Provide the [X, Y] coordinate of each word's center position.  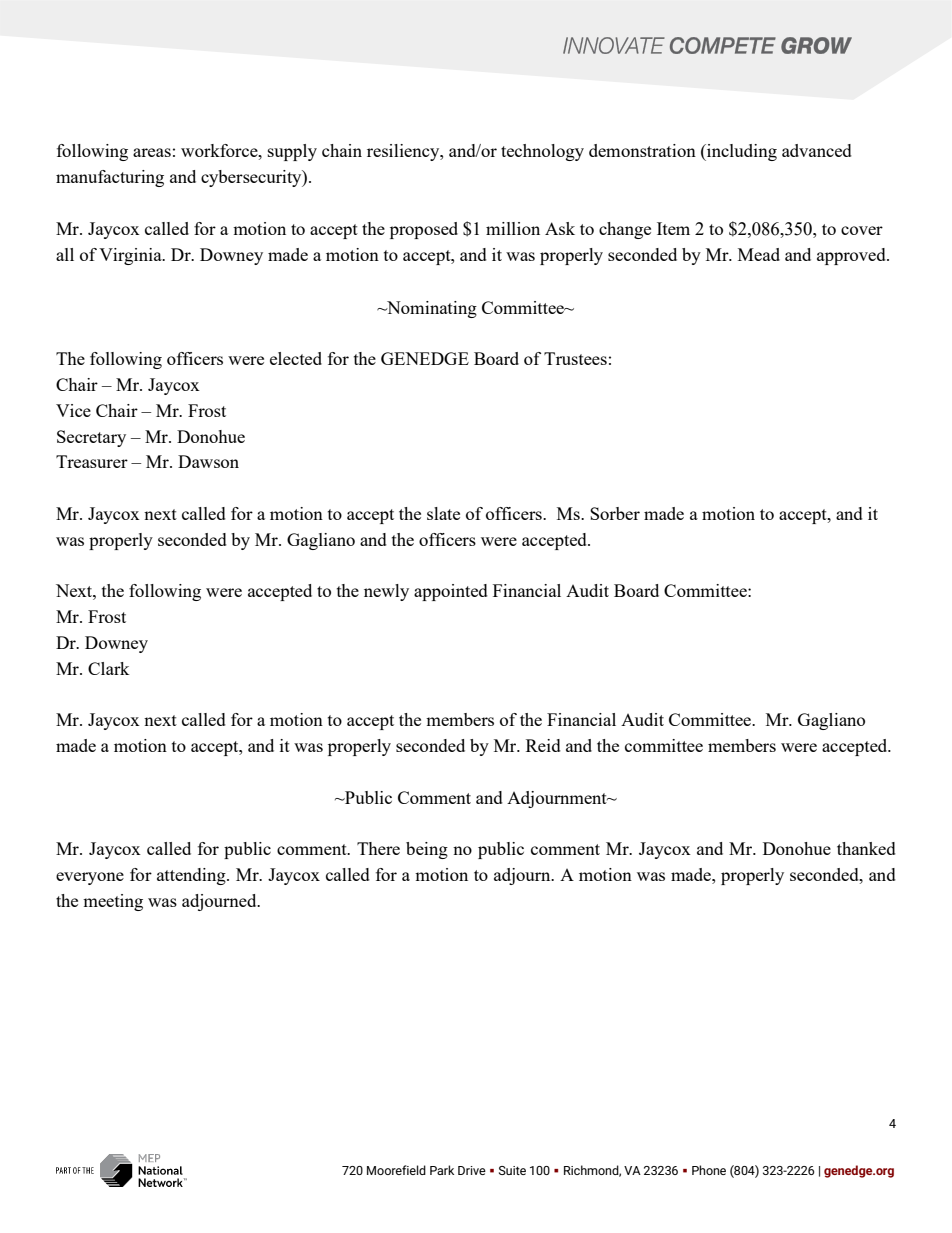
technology [542, 152]
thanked [866, 848]
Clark [109, 668]
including [741, 152]
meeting [113, 902]
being [427, 850]
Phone [709, 1170]
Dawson [208, 461]
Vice [73, 410]
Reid [543, 745]
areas [152, 152]
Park [442, 1170]
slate [443, 513]
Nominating [431, 309]
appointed [451, 592]
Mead [759, 254]
